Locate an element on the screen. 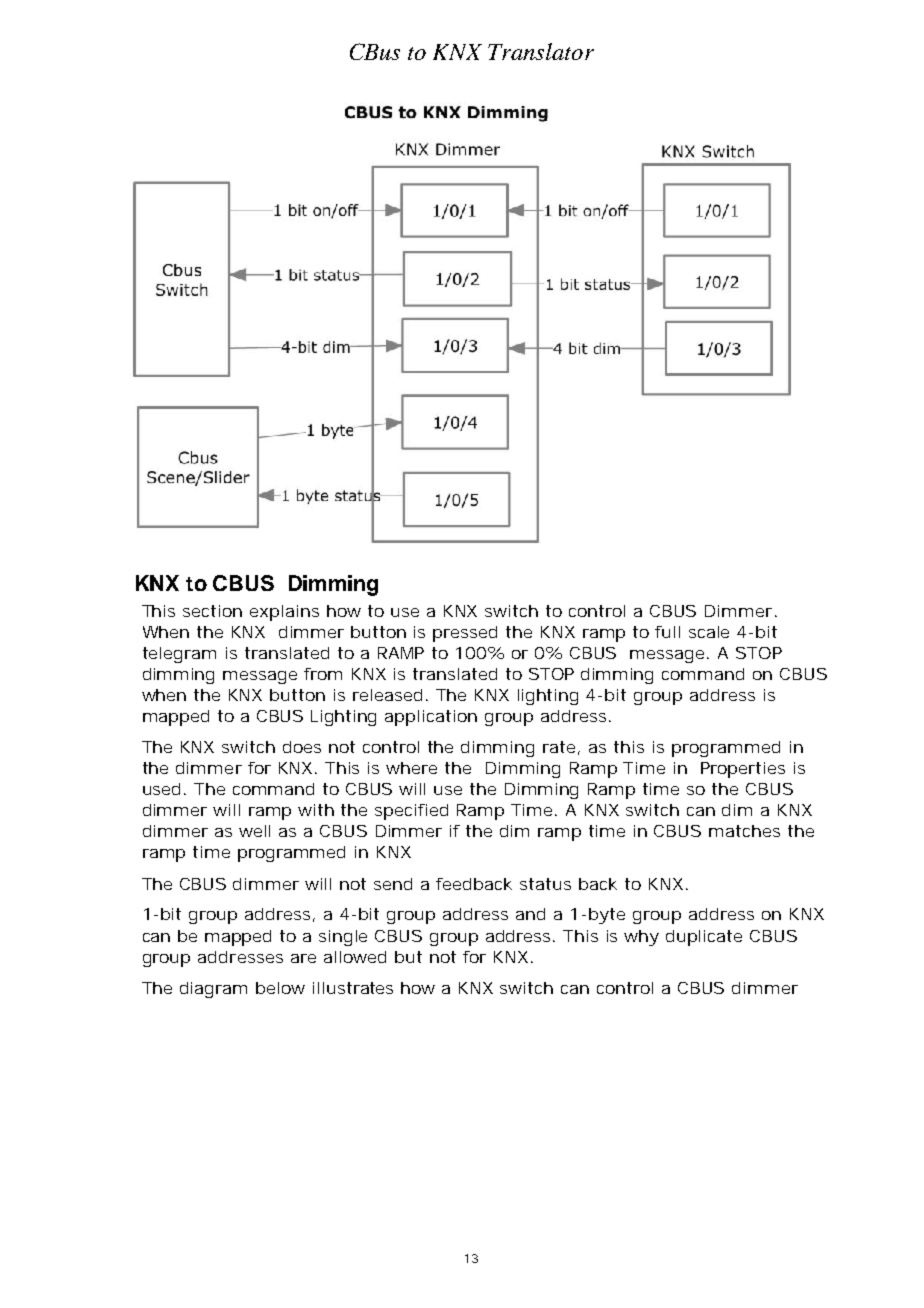  section is located at coordinates (212, 611).
